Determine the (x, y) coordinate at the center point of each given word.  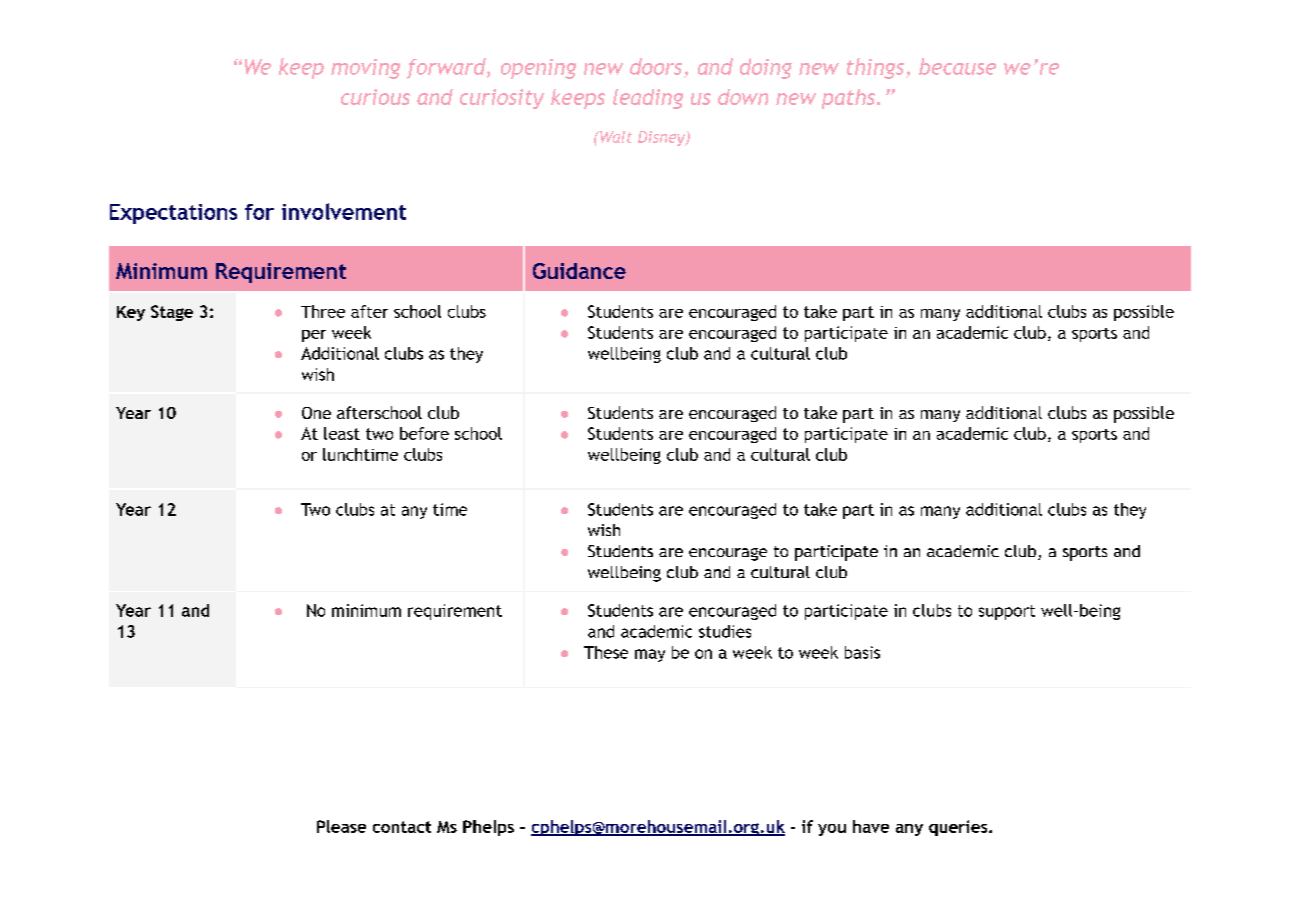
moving (365, 69)
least (342, 433)
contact (402, 827)
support (1007, 612)
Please (341, 826)
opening (538, 69)
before (424, 433)
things (877, 68)
